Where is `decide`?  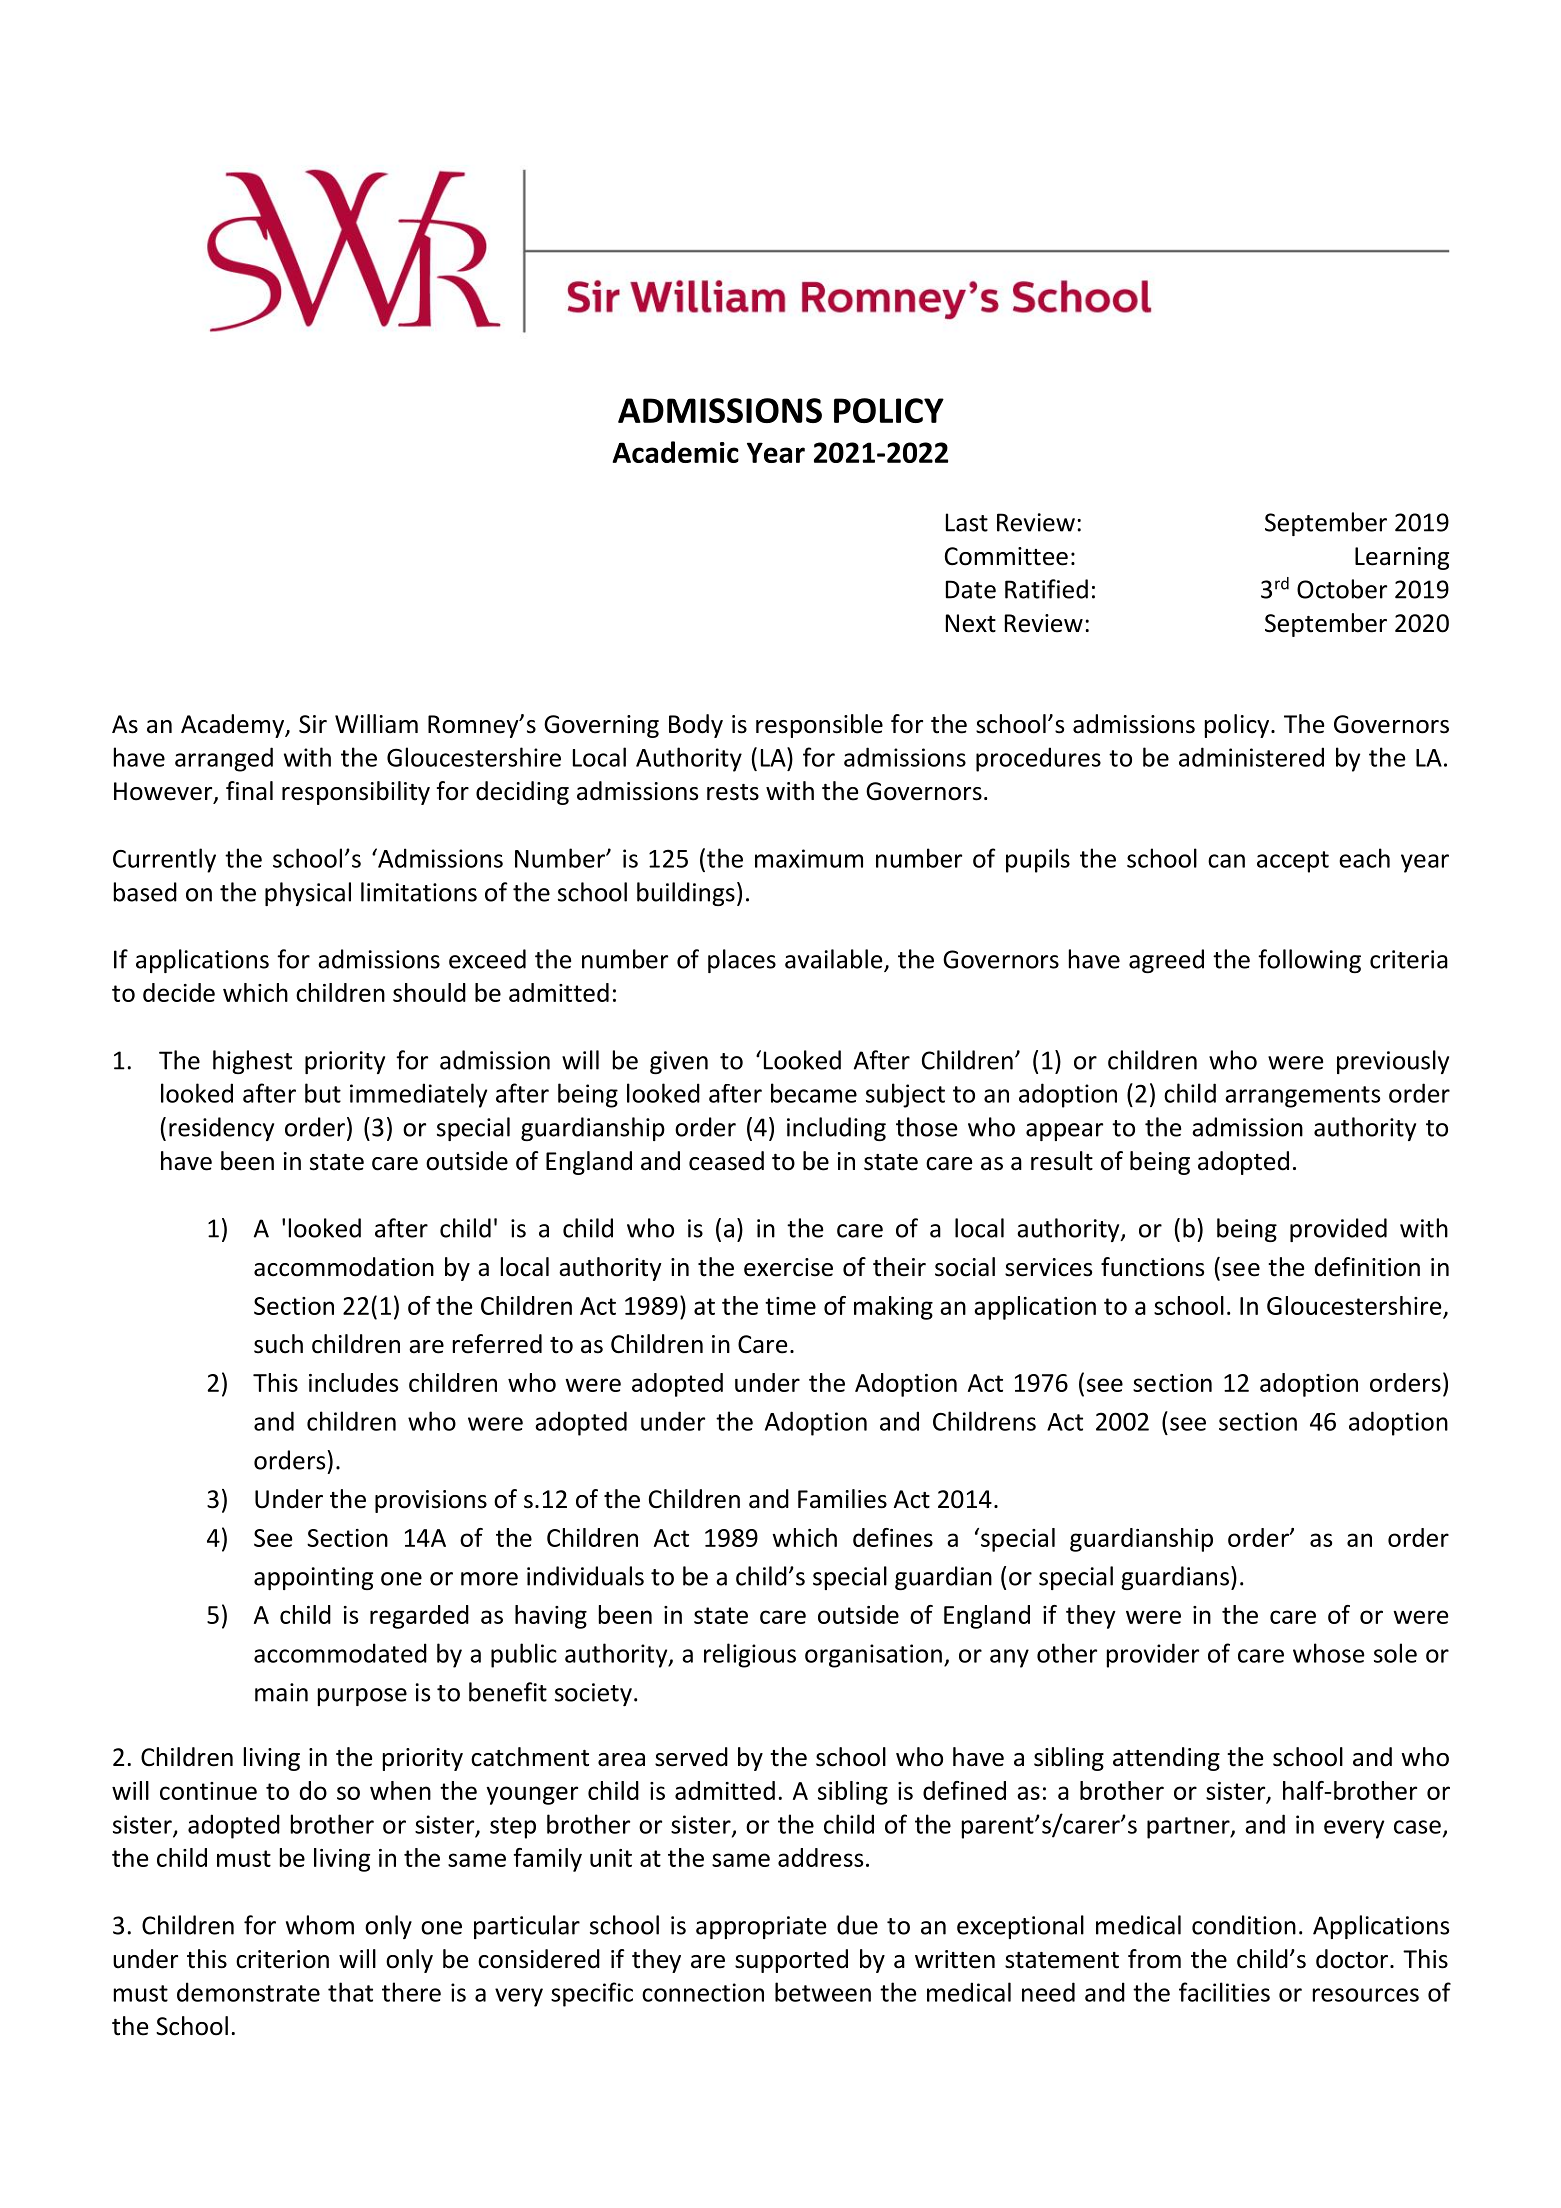
decide is located at coordinates (179, 992).
